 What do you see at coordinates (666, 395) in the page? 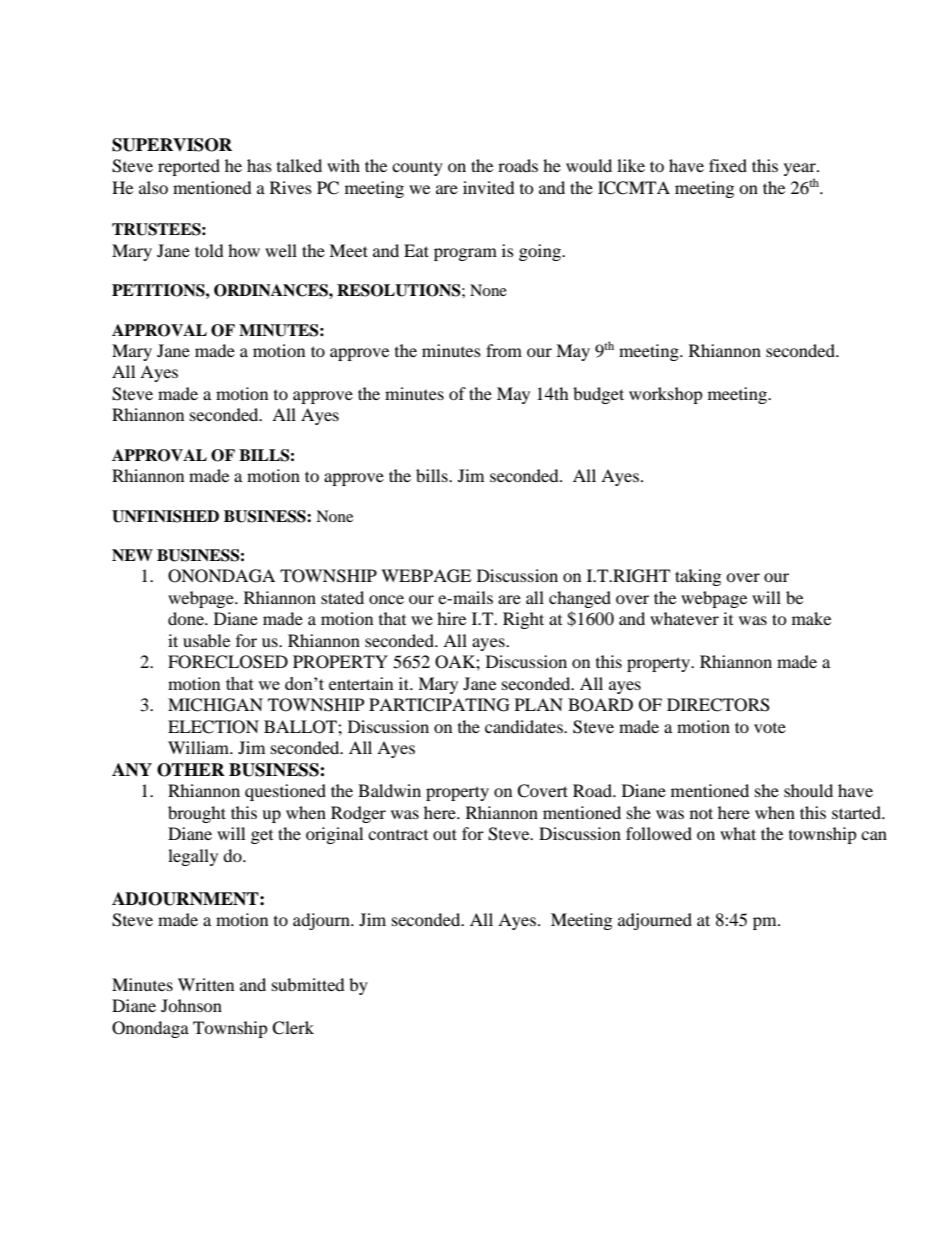
I see `workshop` at bounding box center [666, 395].
